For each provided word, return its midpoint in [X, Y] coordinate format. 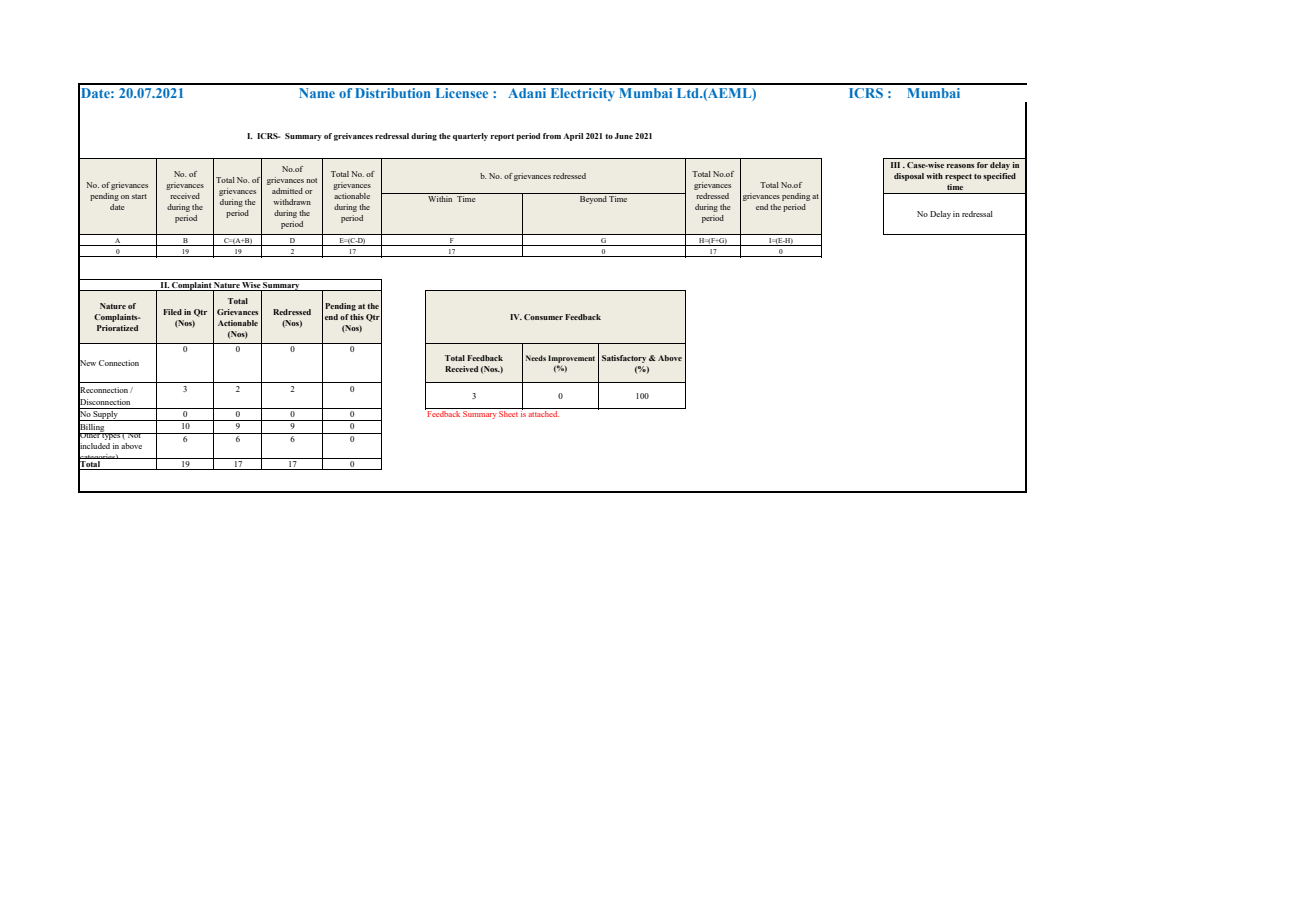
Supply [106, 416]
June [624, 136]
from [552, 136]
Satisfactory [624, 359]
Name [317, 93]
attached [544, 414]
